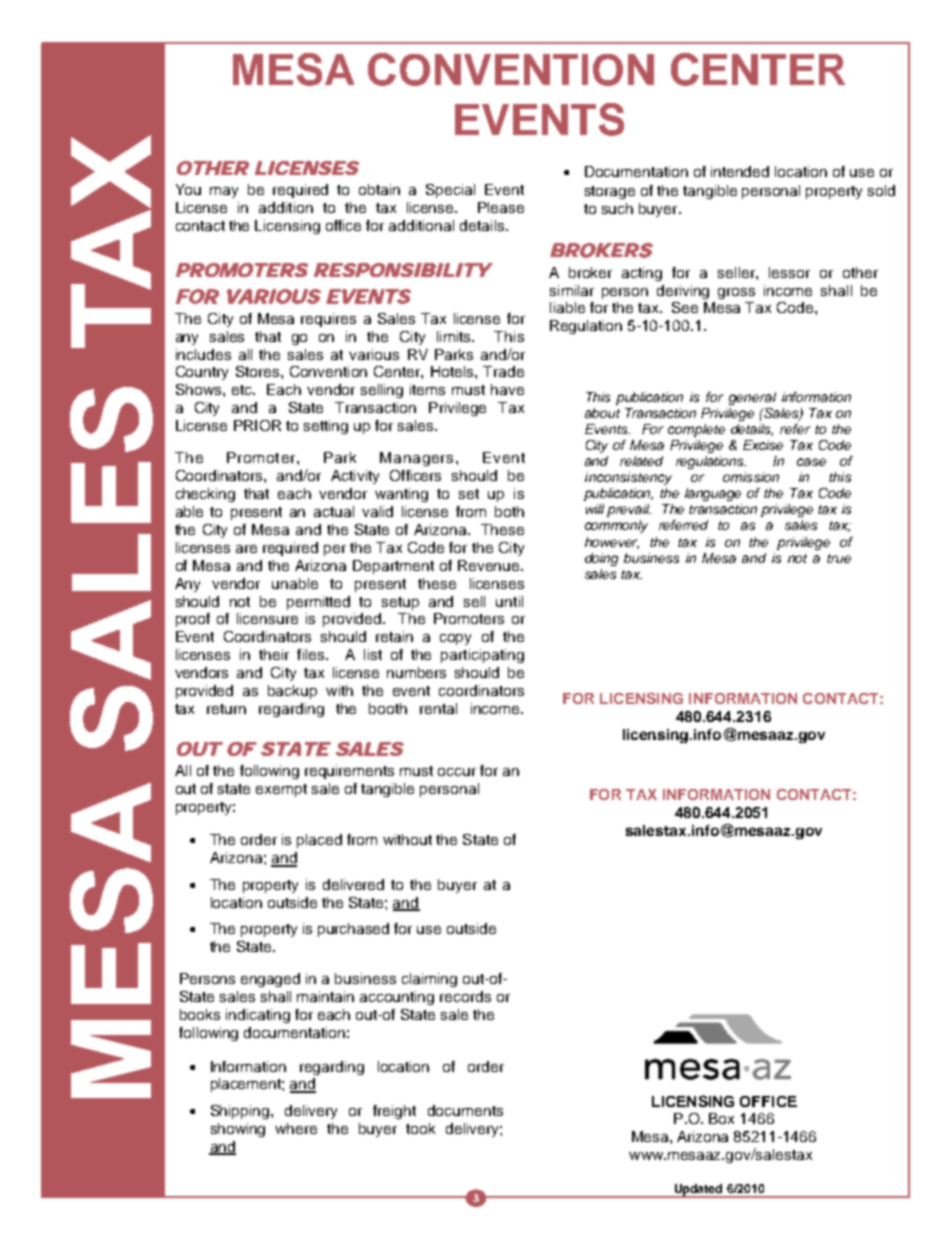 The image size is (952, 1233). Describe the element at coordinates (257, 425) in the page. I see `PRIOR` at that location.
